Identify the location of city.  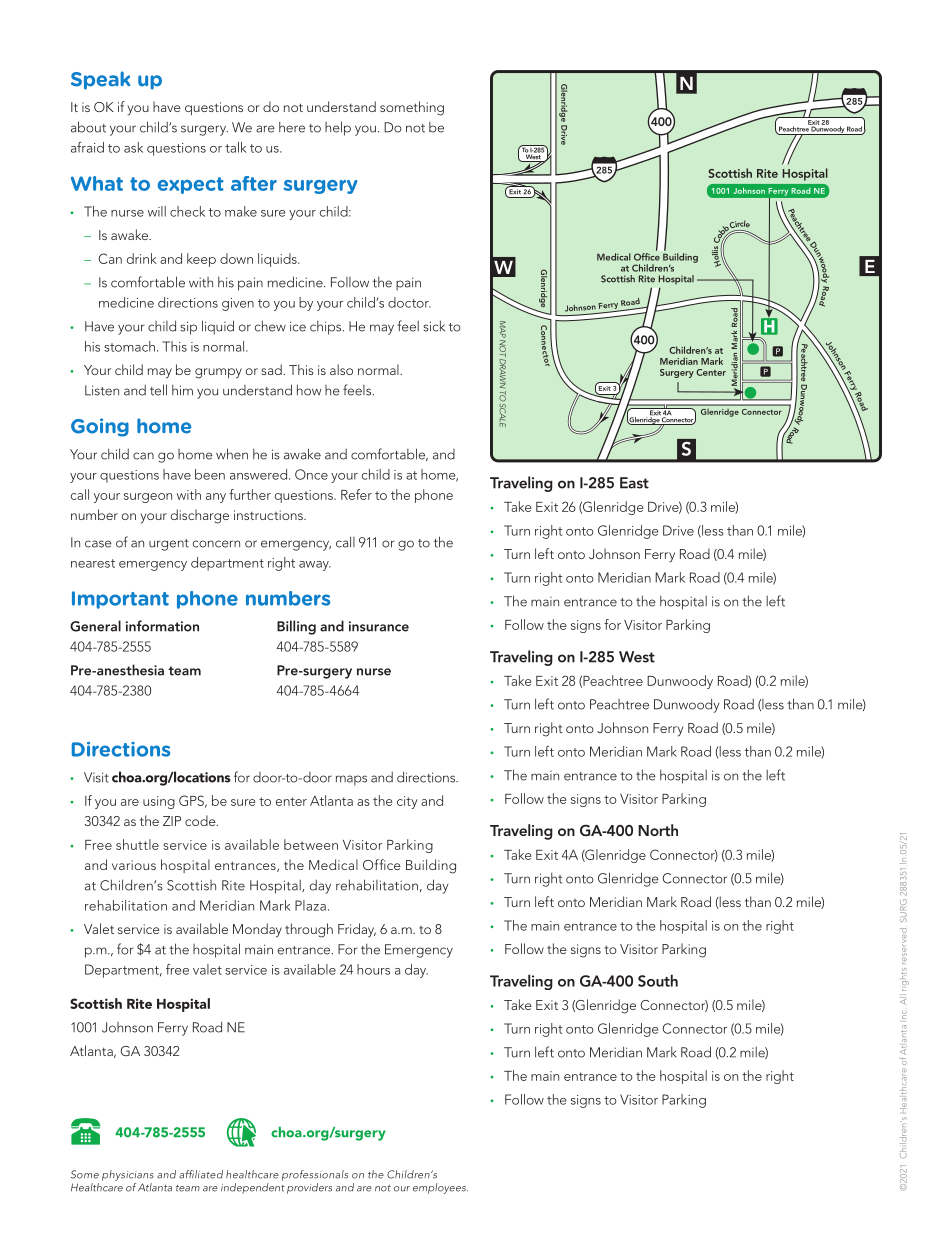
(407, 802).
